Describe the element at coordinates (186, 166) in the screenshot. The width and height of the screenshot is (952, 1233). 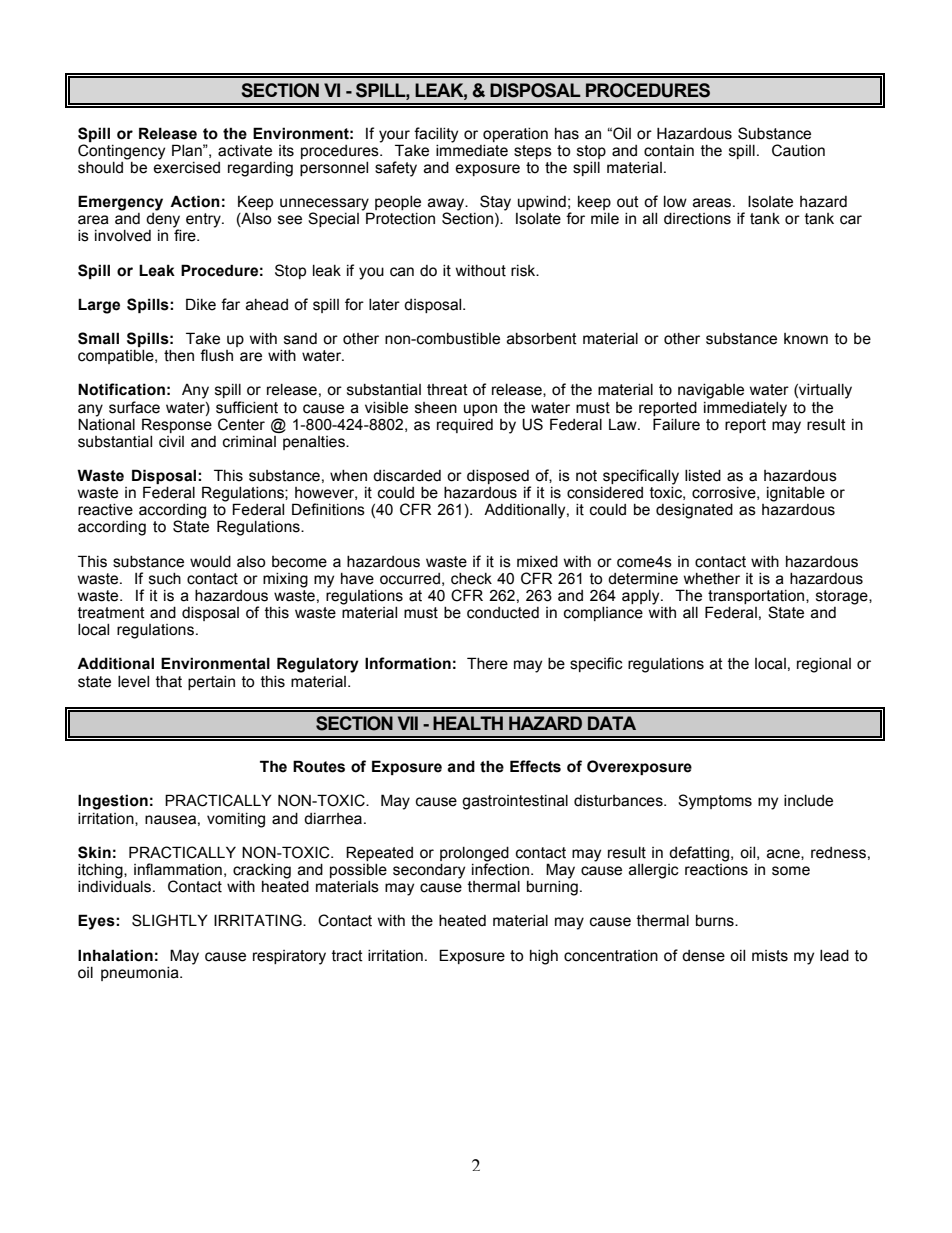
I see `exercised` at that location.
